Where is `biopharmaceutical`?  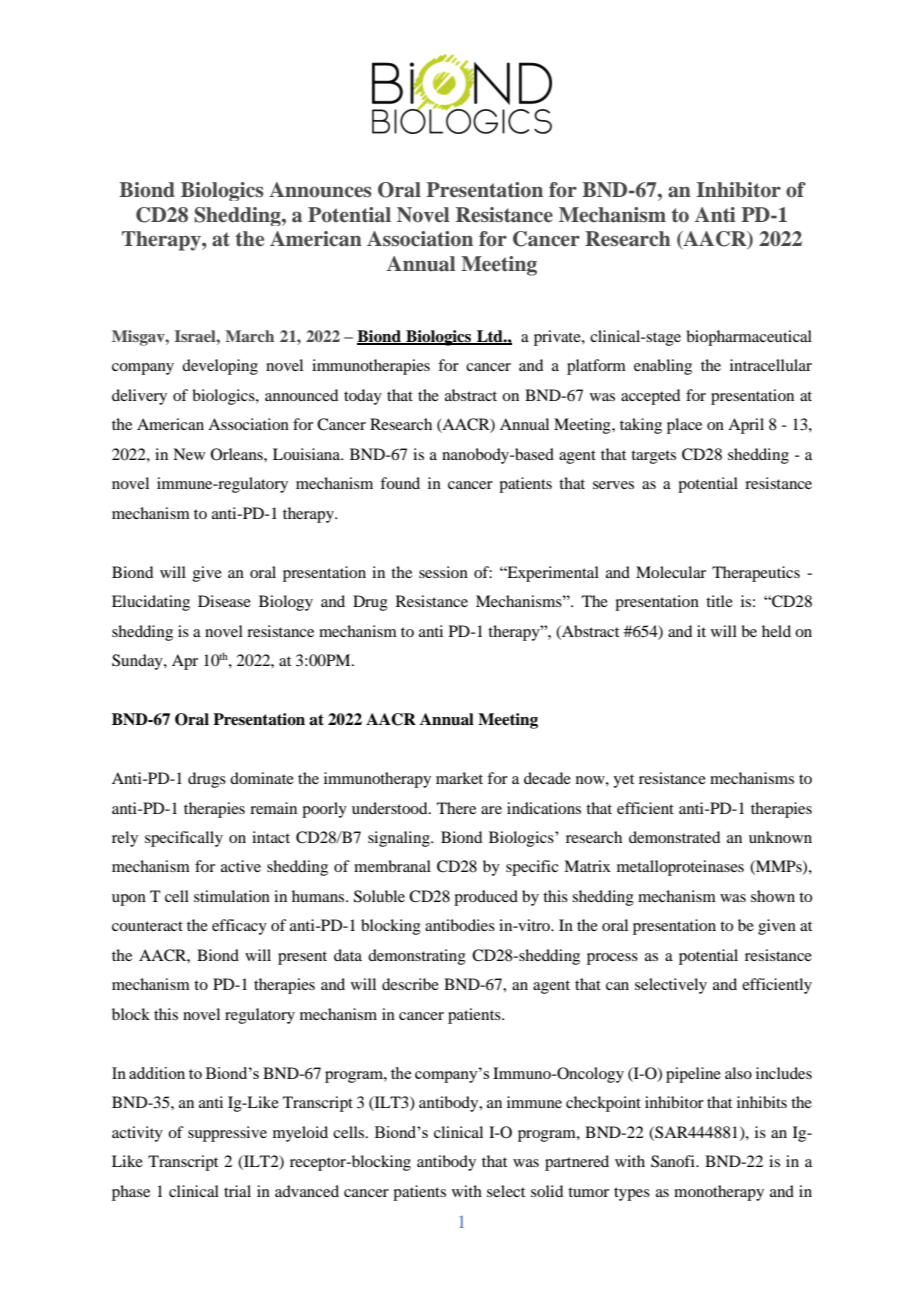 biopharmaceutical is located at coordinates (749, 338).
